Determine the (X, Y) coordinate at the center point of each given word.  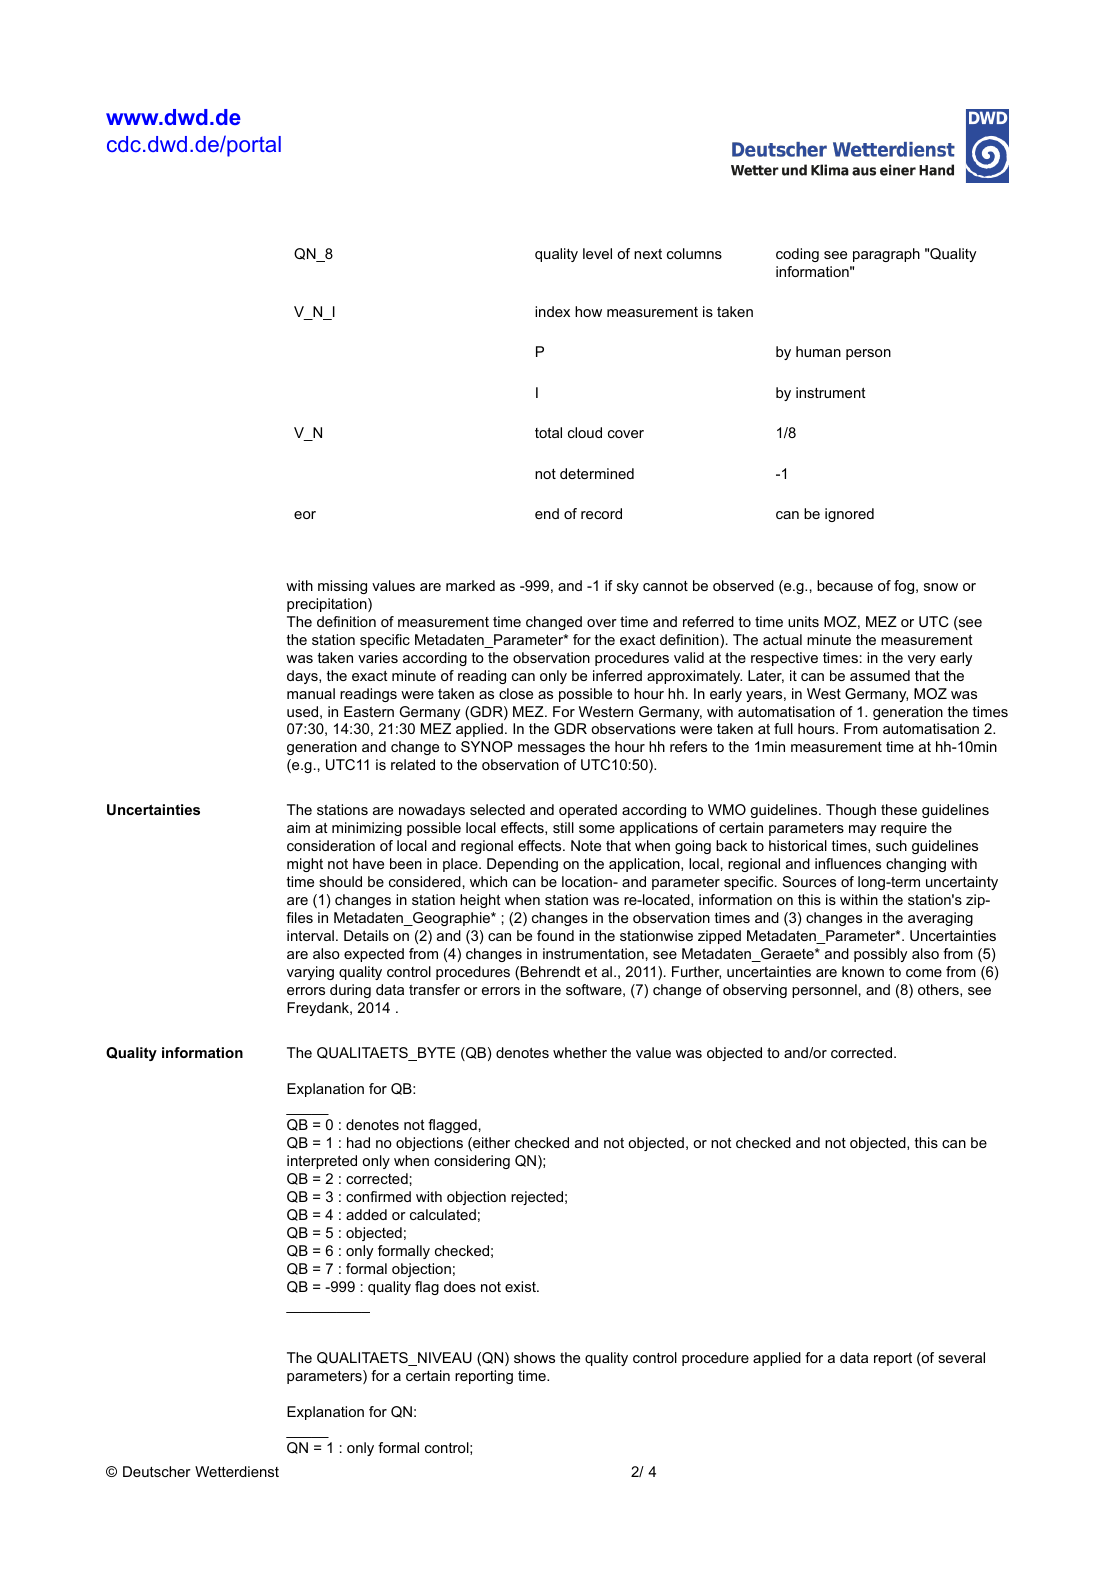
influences (848, 863)
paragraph (886, 255)
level (597, 253)
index (552, 311)
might (305, 865)
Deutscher (157, 1471)
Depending (522, 865)
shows (534, 1357)
